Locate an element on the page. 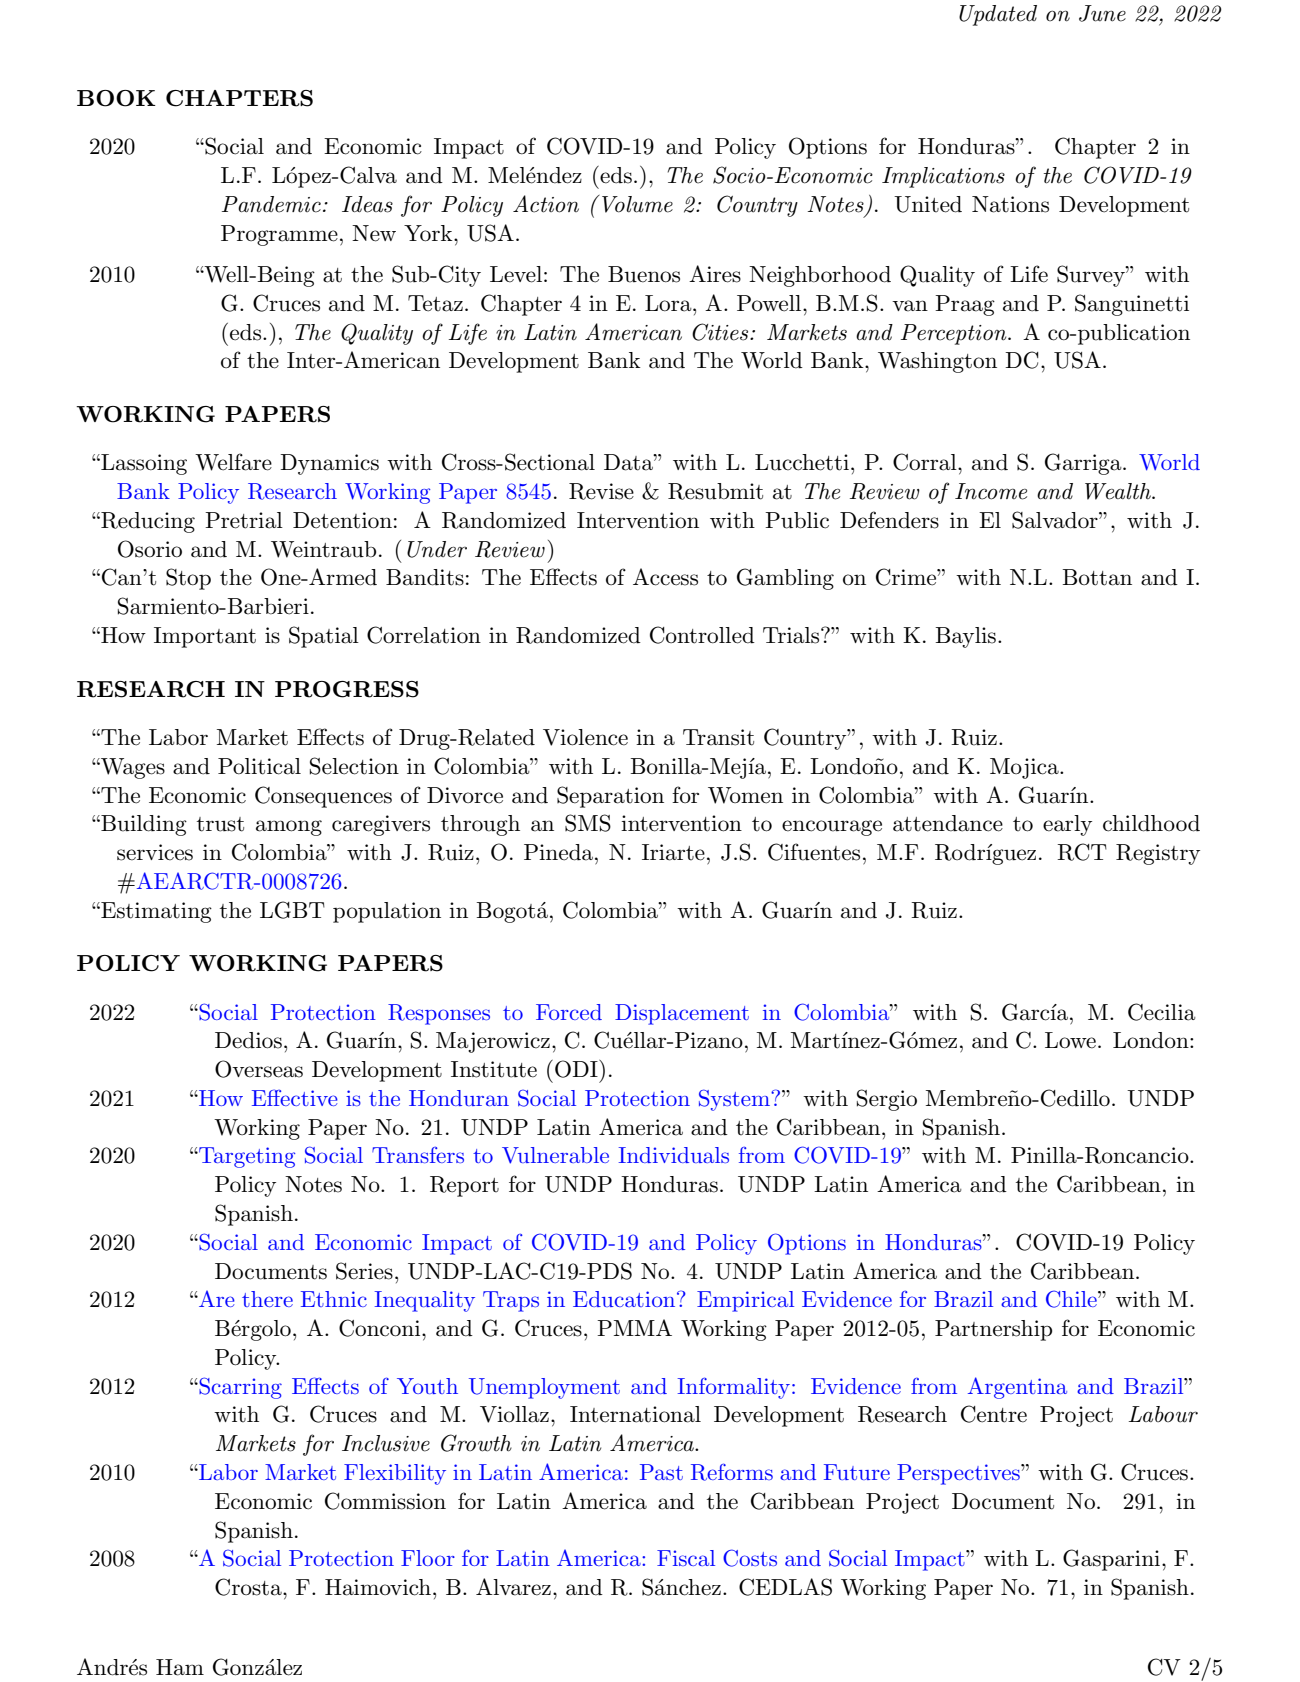 The width and height of the document is (1300, 1682). SMS is located at coordinates (588, 823).
